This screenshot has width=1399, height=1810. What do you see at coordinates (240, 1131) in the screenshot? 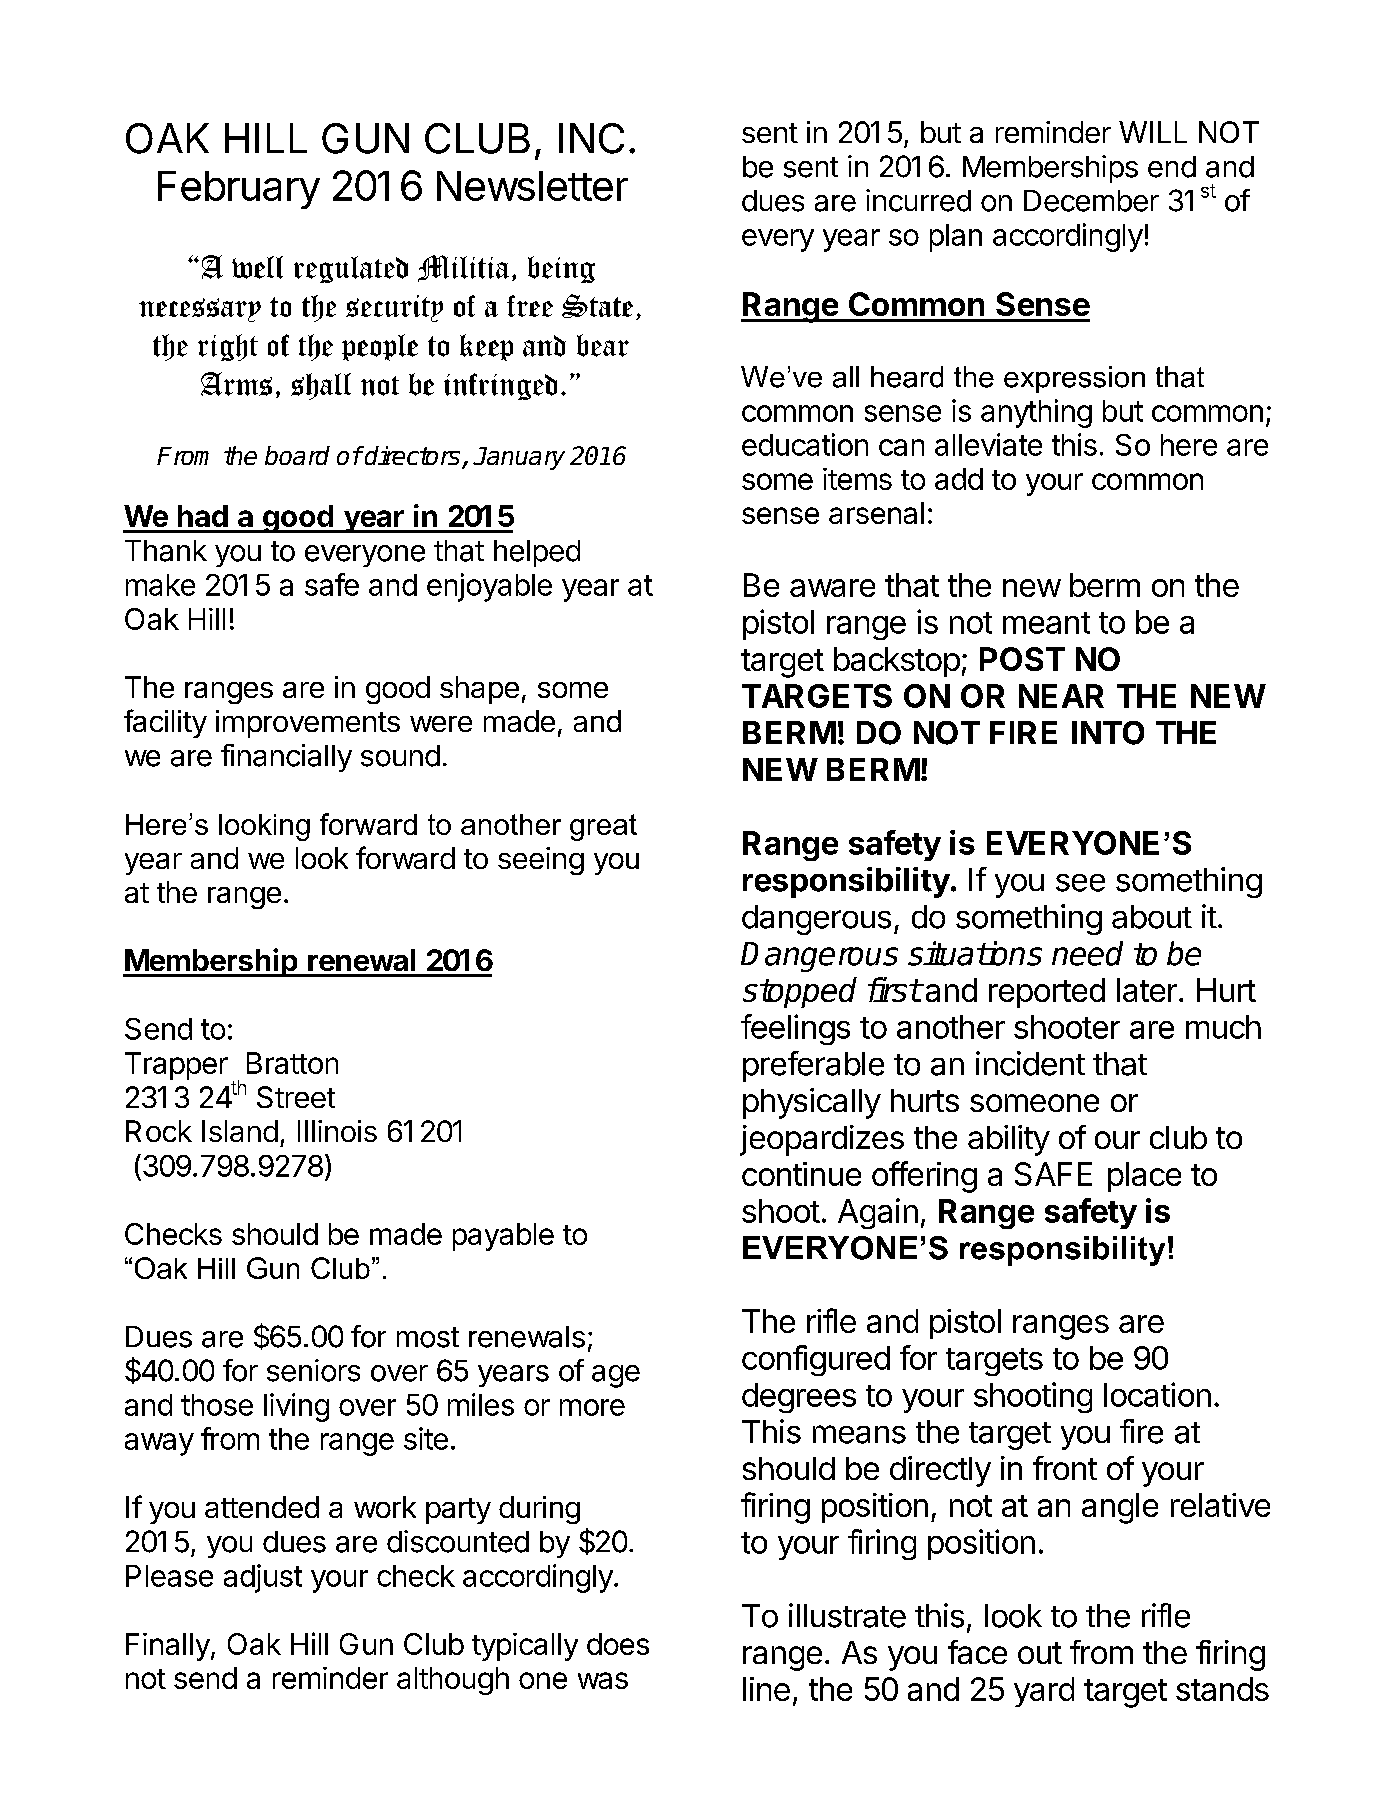
I see `Island` at bounding box center [240, 1131].
